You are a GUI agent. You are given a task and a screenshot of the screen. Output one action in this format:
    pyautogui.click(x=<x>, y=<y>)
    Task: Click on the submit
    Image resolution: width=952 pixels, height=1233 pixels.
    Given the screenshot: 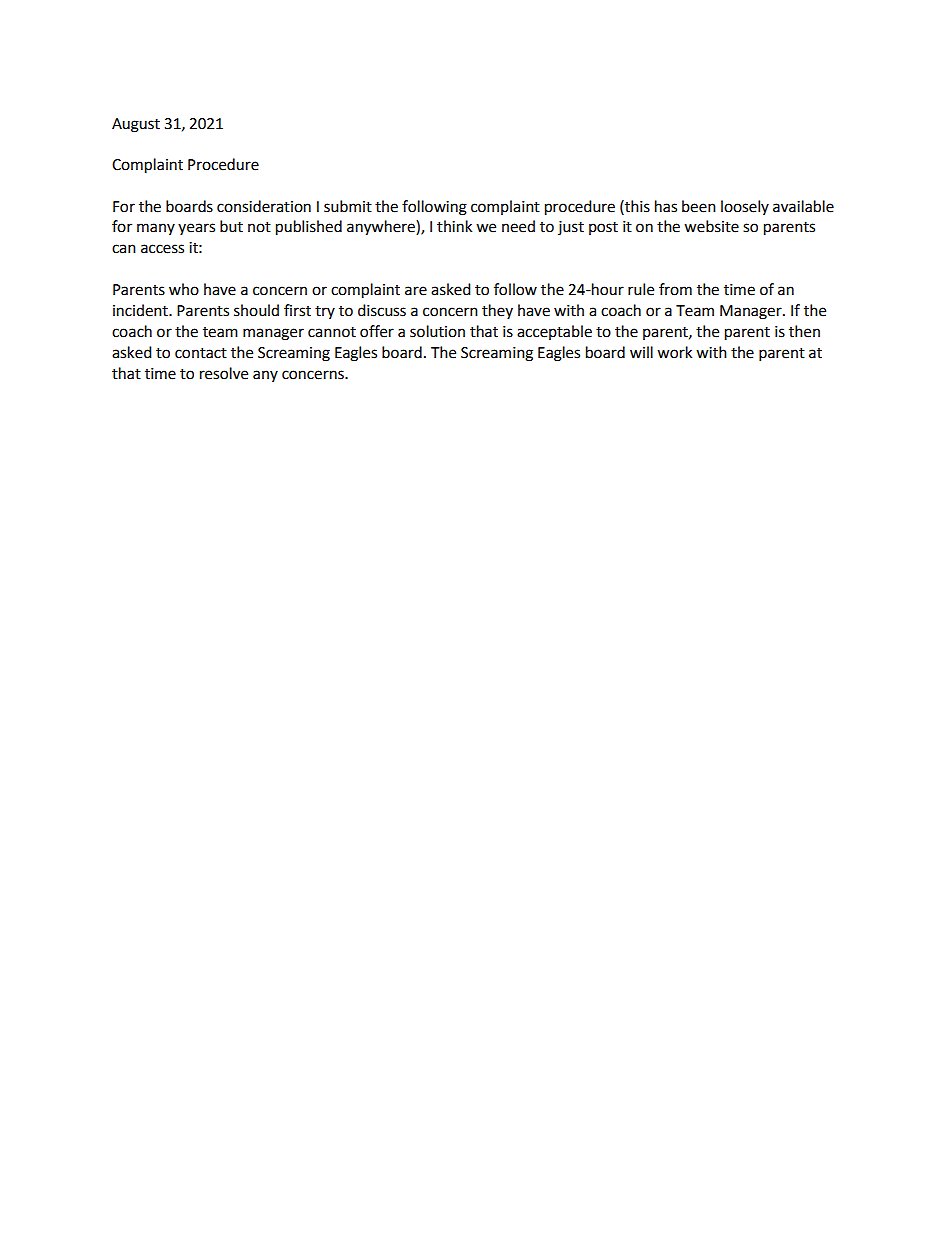 What is the action you would take?
    pyautogui.click(x=348, y=206)
